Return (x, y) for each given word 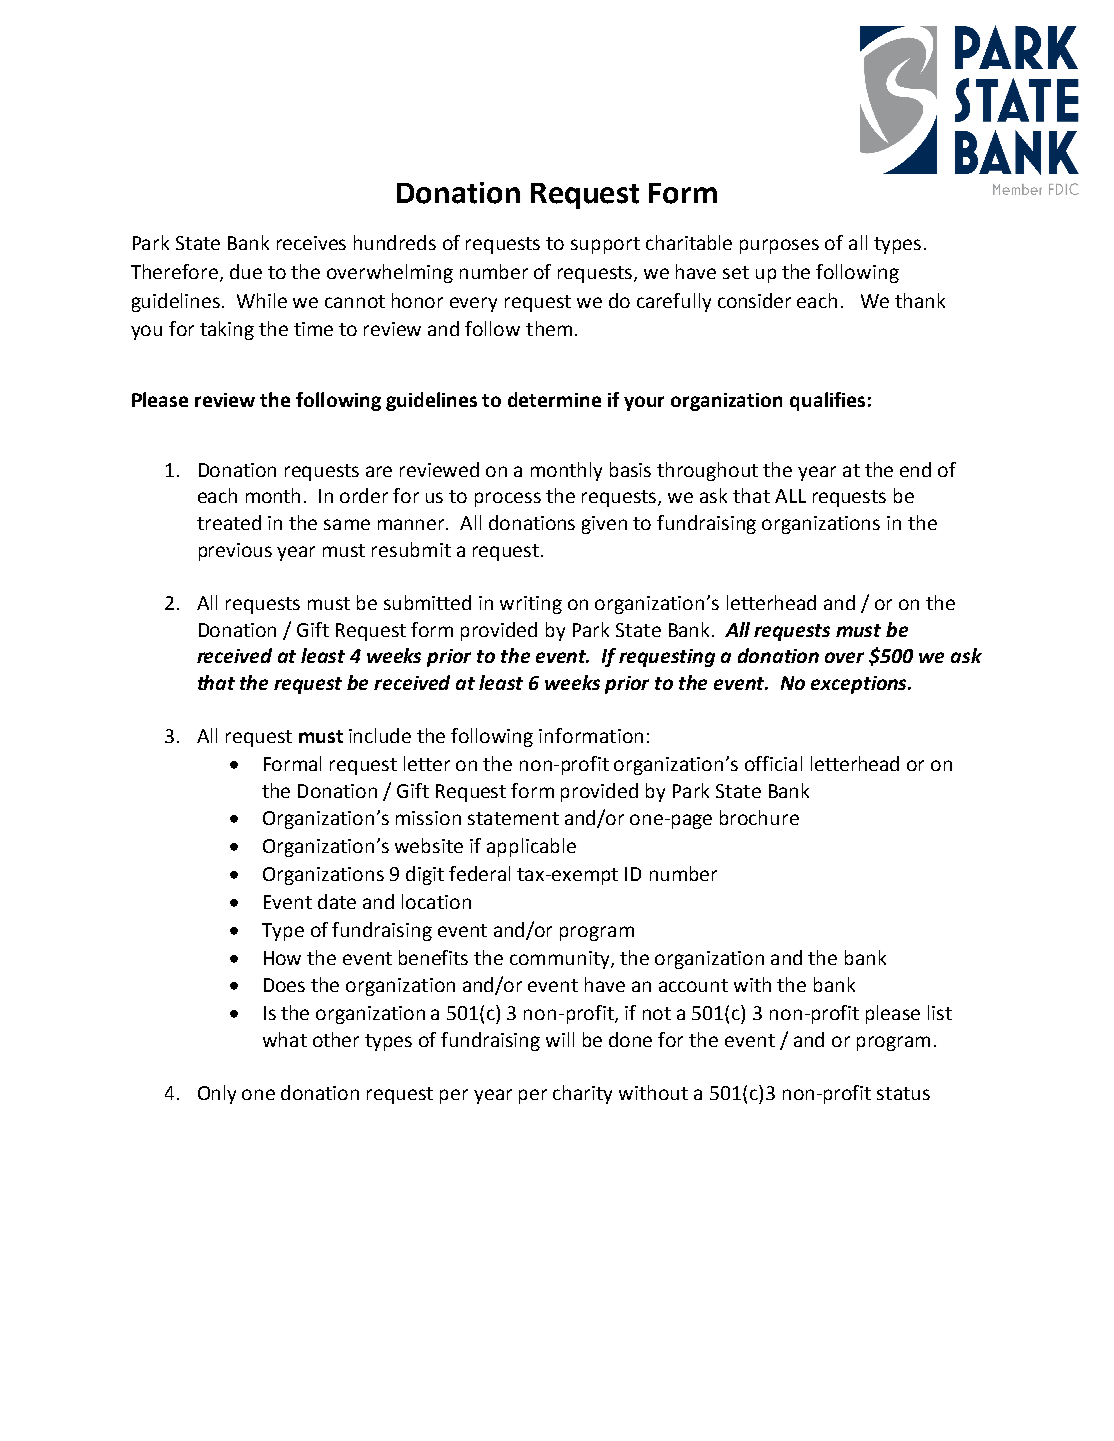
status (903, 1093)
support (605, 245)
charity (582, 1094)
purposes (779, 246)
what (285, 1039)
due (246, 271)
